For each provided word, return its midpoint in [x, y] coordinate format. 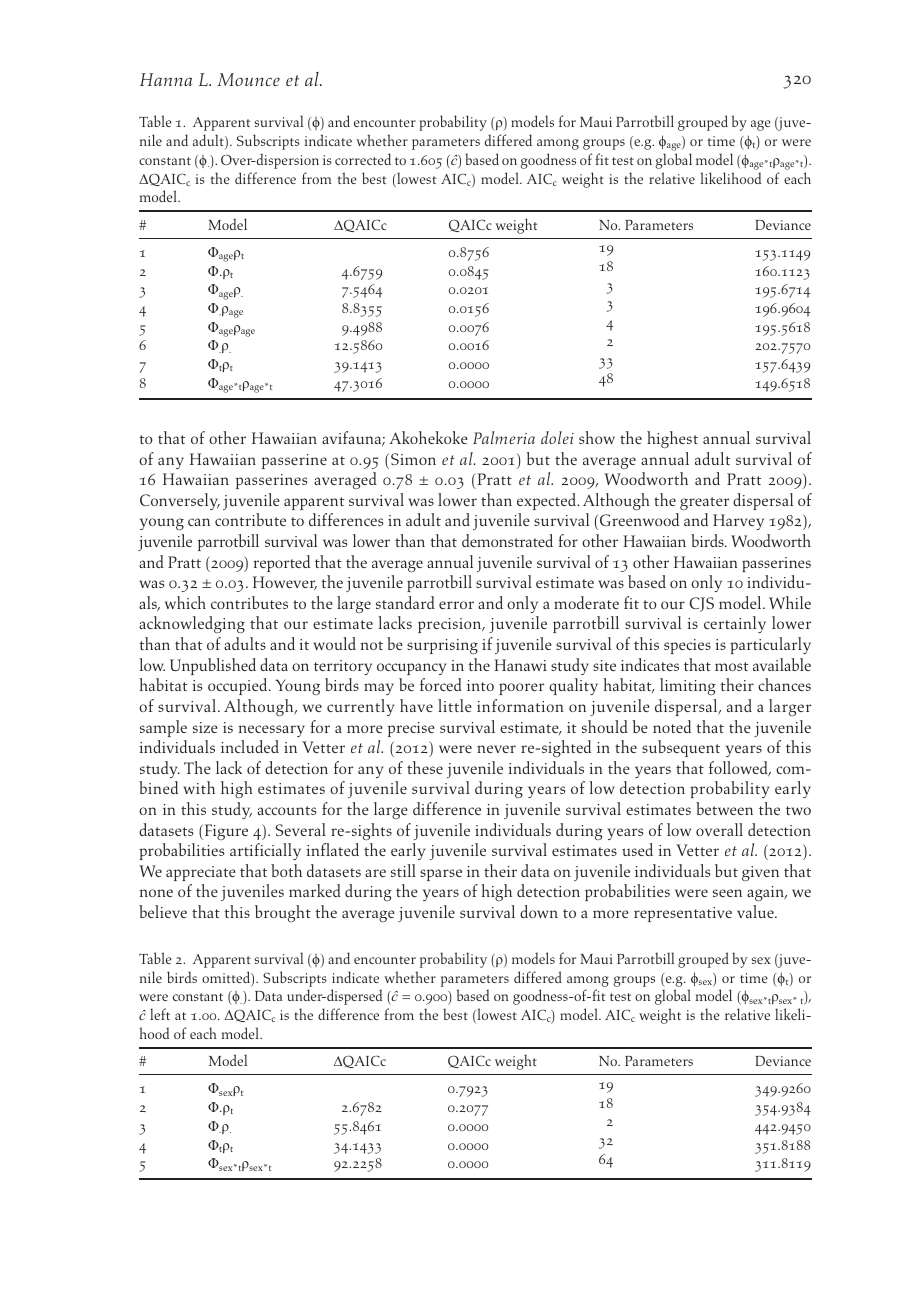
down [539, 911]
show [597, 437]
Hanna [166, 79]
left [160, 1014]
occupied [239, 686]
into [480, 685]
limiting [688, 686]
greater [704, 503]
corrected [363, 159]
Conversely [180, 501]
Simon [413, 459]
